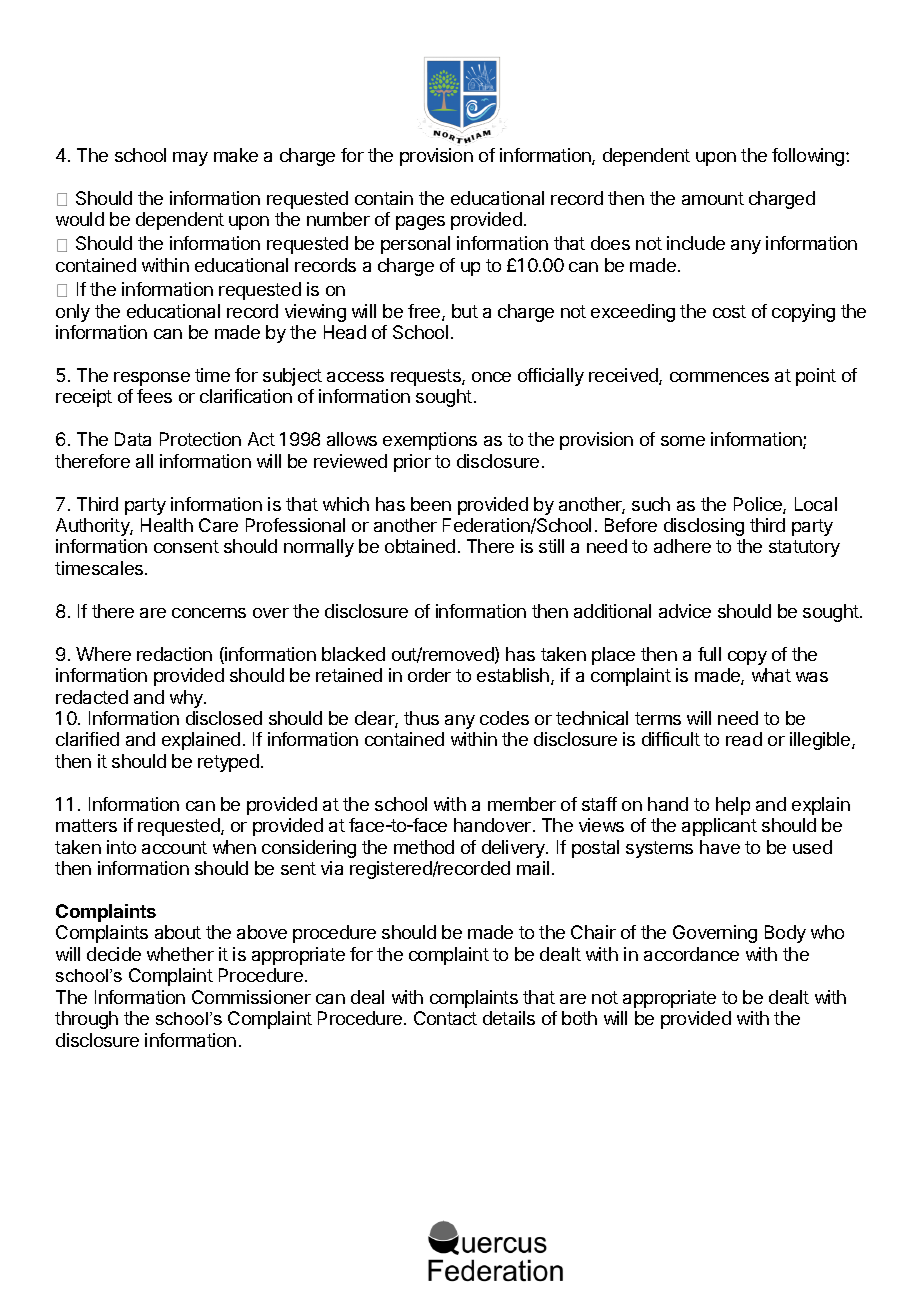  I want to click on Health, so click(167, 525).
